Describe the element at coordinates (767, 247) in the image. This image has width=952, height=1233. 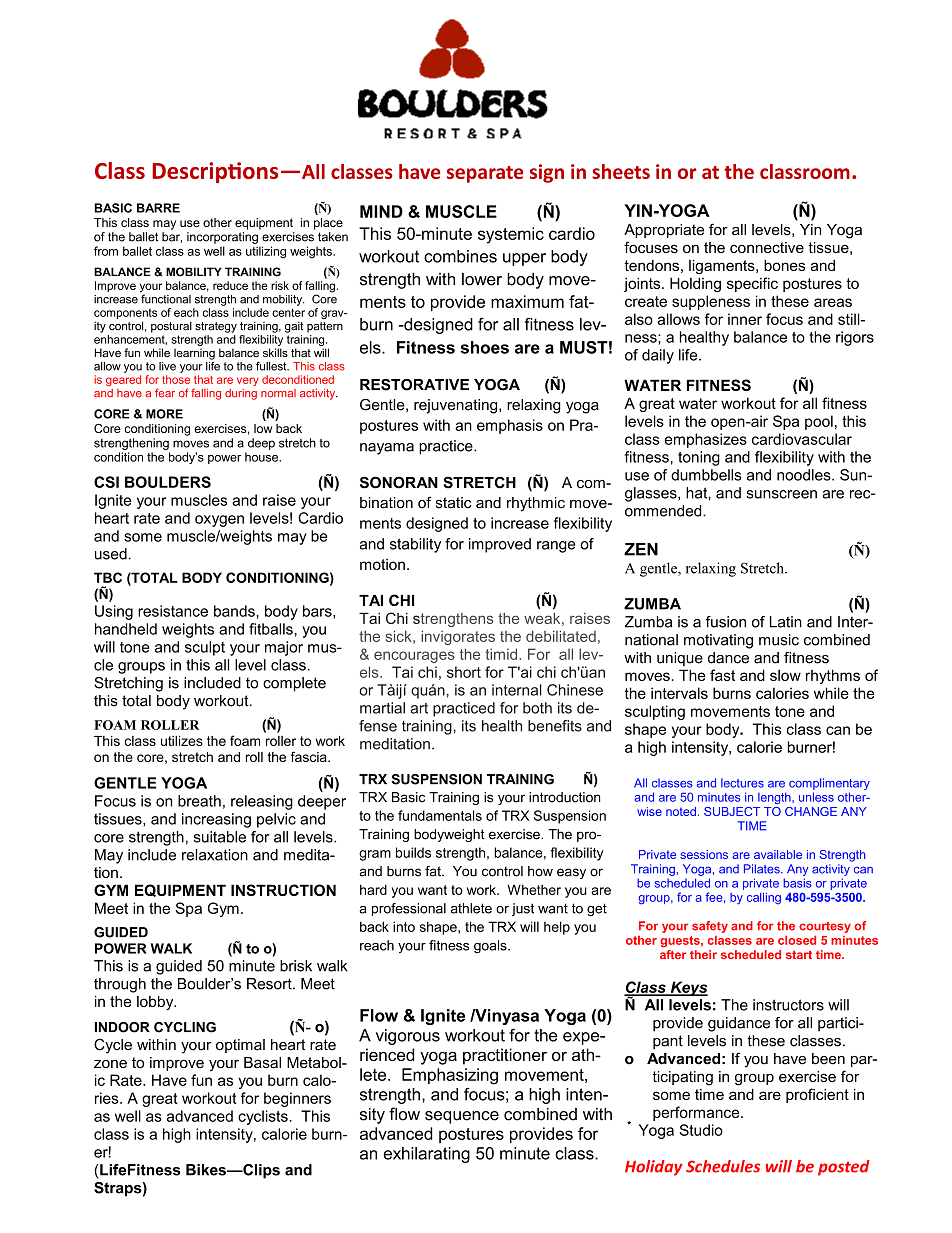
I see `connective` at that location.
